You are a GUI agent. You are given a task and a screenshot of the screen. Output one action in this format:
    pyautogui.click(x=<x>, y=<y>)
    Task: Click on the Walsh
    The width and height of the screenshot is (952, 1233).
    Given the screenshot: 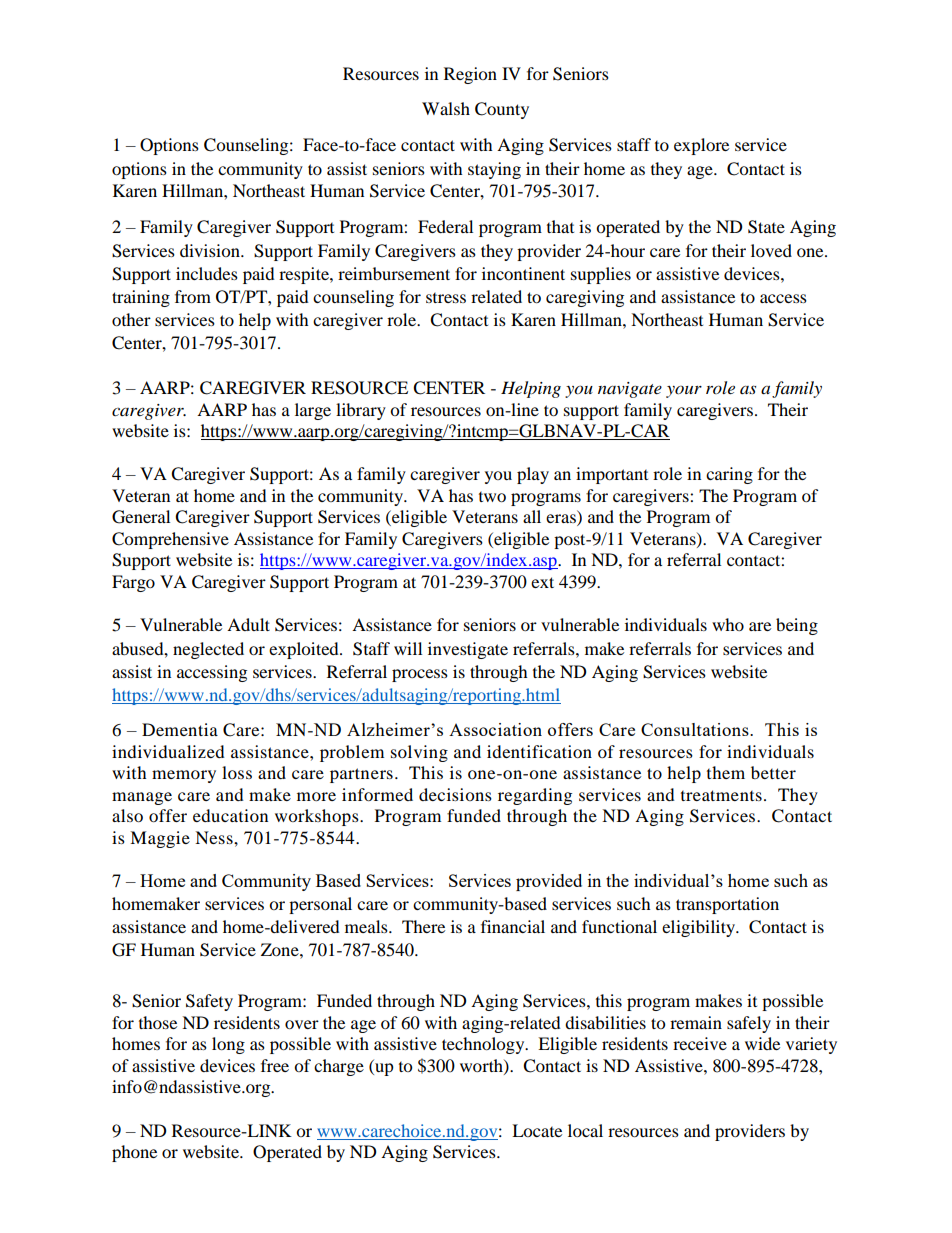 What is the action you would take?
    pyautogui.click(x=446, y=108)
